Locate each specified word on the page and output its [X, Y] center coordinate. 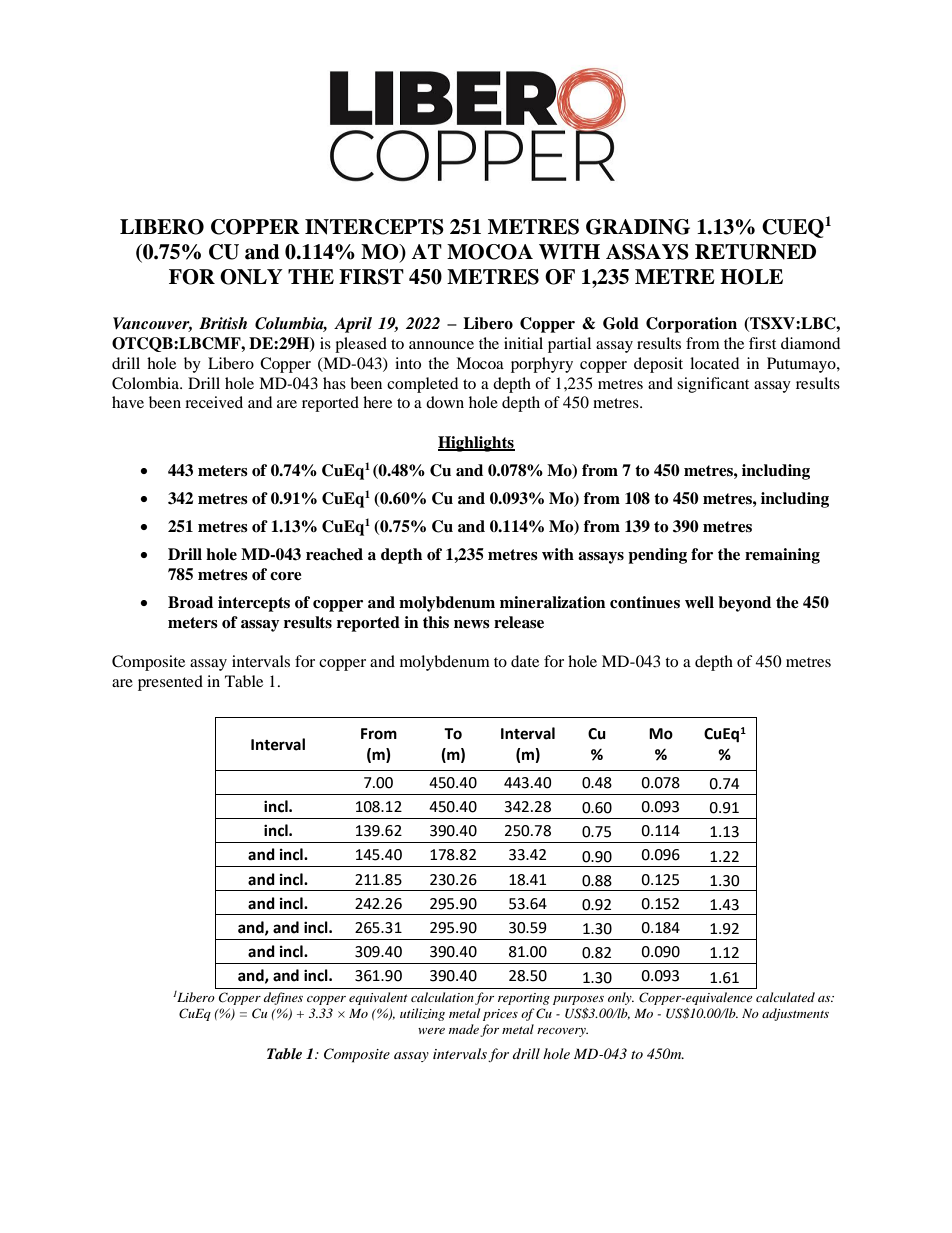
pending [657, 556]
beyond [744, 604]
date [525, 661]
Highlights [476, 444]
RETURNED [755, 252]
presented [170, 683]
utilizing [422, 1014]
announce [441, 345]
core [286, 576]
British [223, 323]
